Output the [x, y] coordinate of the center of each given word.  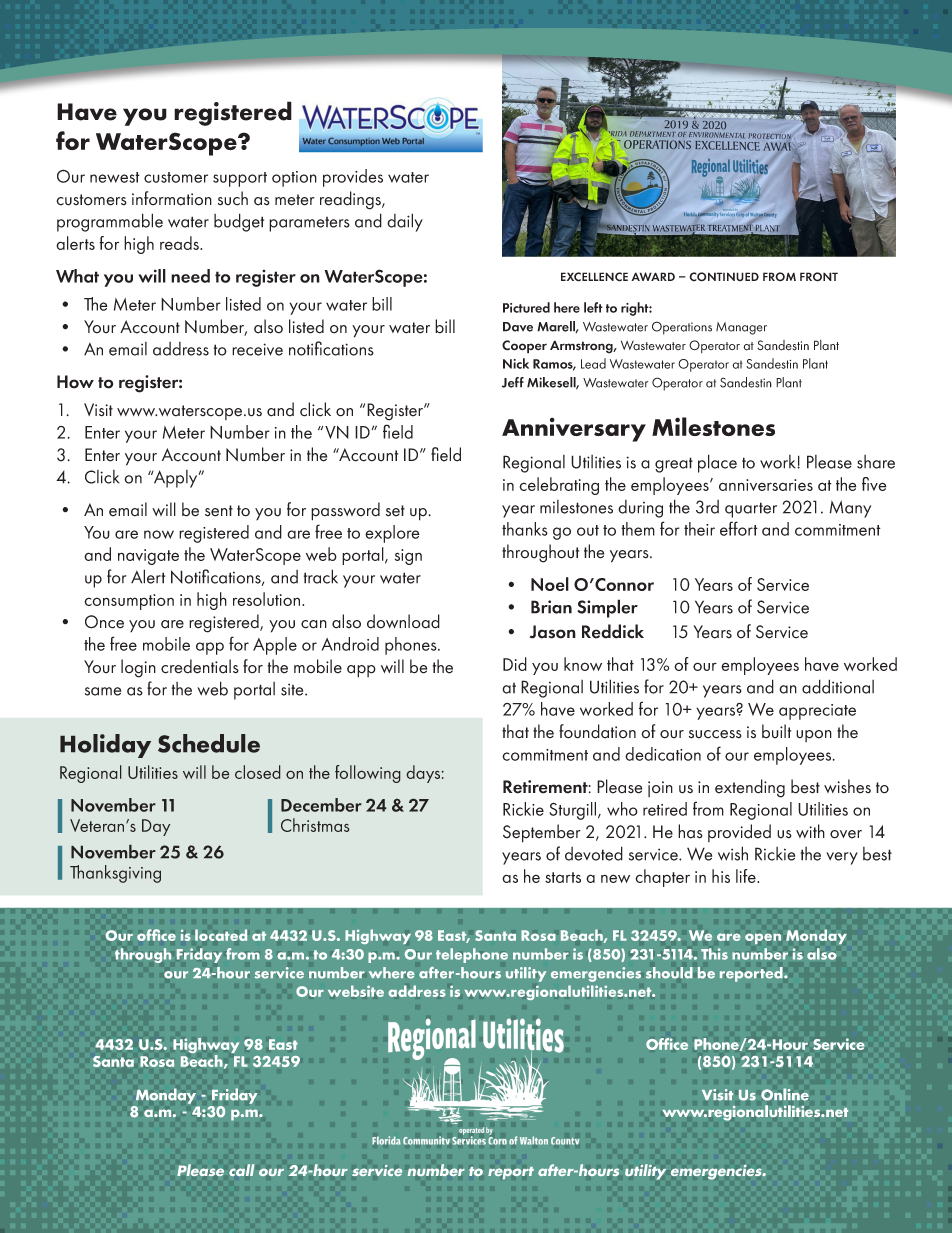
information [172, 198]
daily [405, 222]
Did [515, 664]
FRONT [819, 277]
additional [838, 686]
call [241, 1170]
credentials [200, 666]
